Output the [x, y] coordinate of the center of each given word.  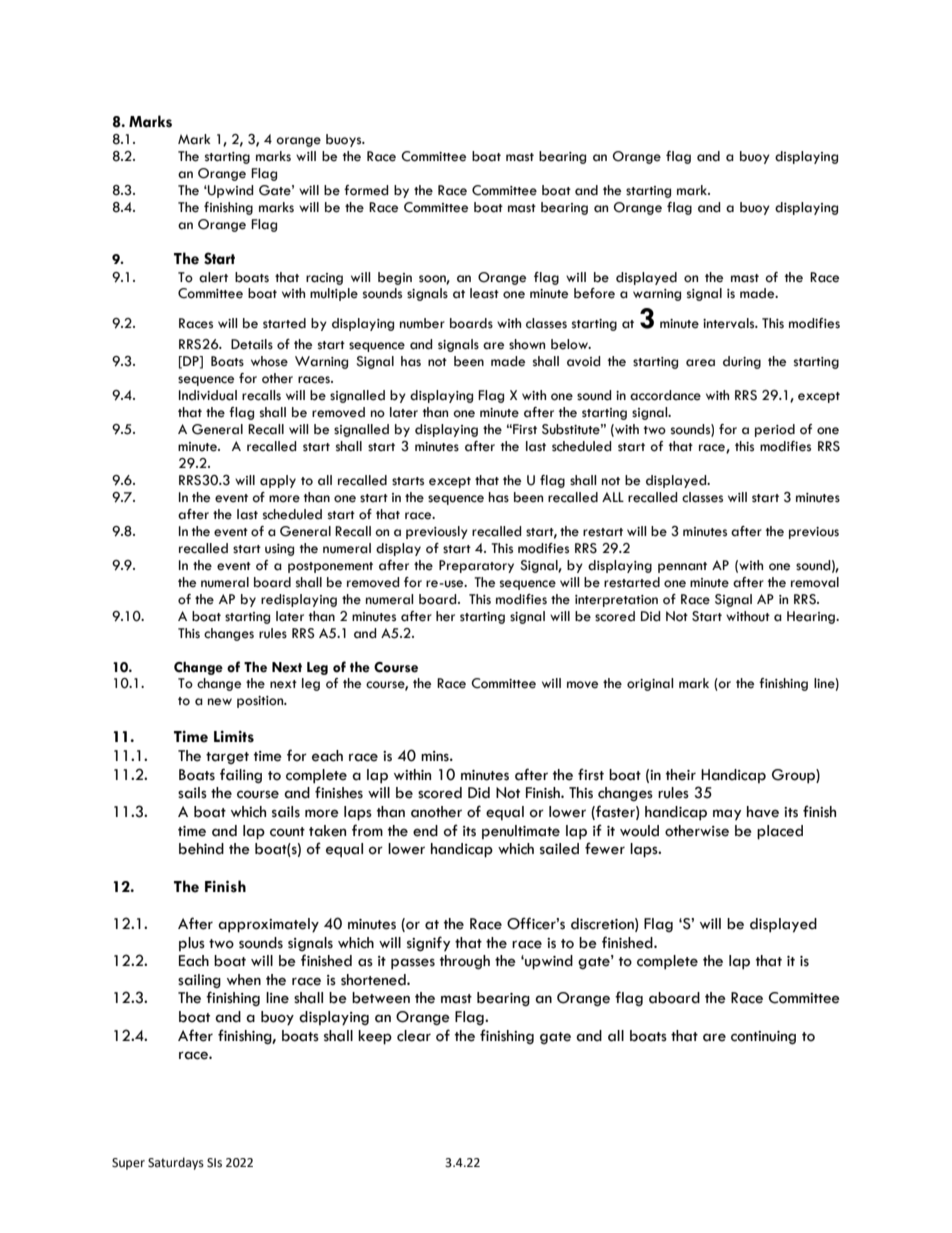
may [727, 815]
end [425, 831]
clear [414, 1036]
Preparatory [476, 566]
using [279, 550]
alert [213, 277]
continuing [763, 1038]
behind [201, 849]
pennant [682, 567]
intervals [730, 323]
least [484, 293]
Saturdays [176, 1163]
